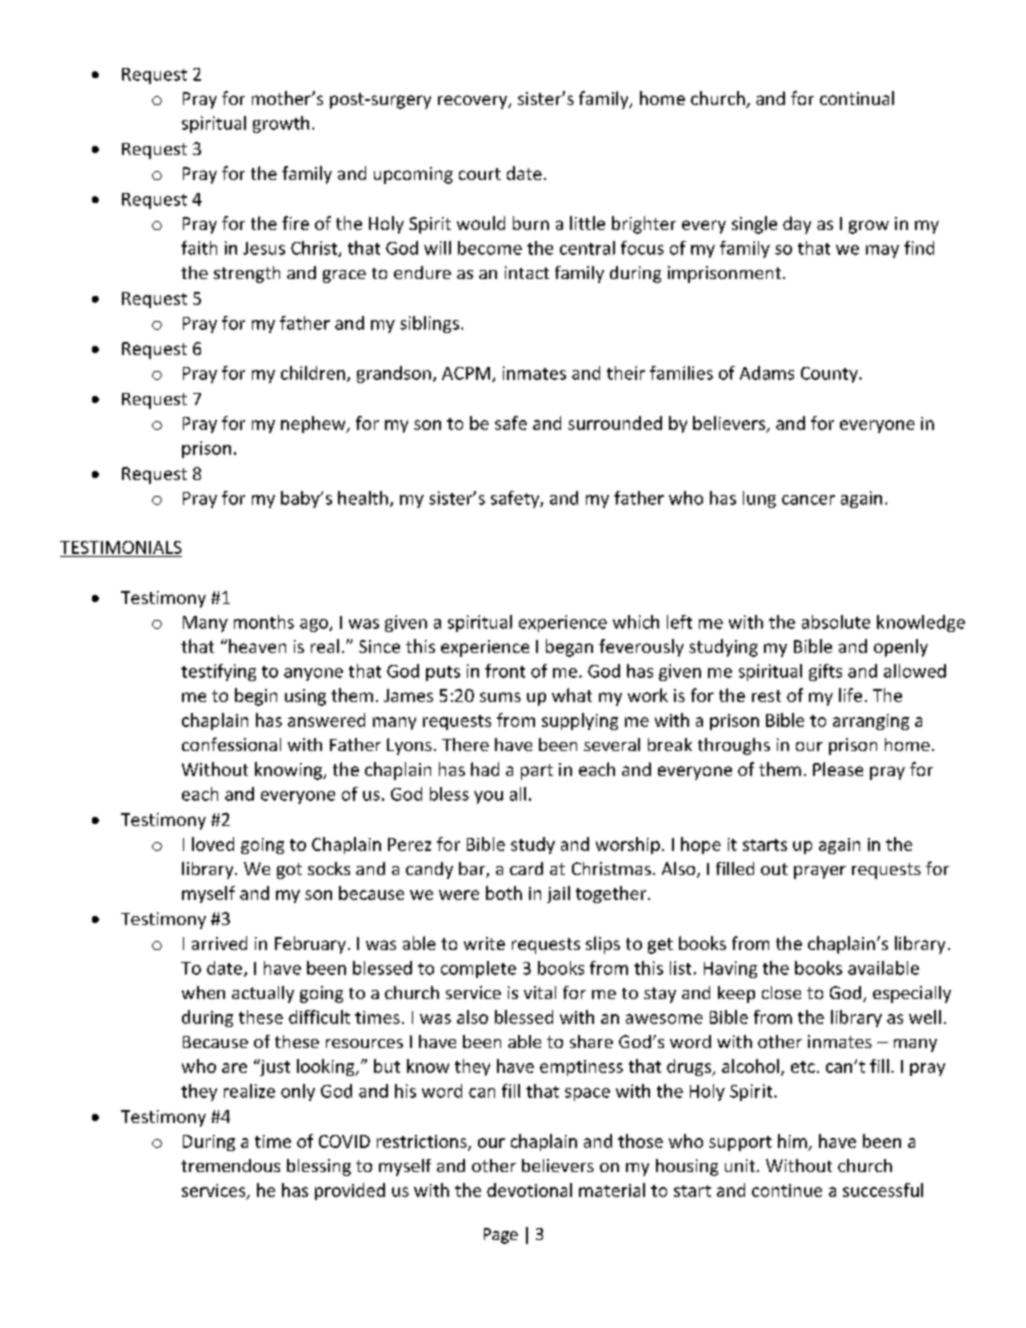 The height and width of the screenshot is (1328, 1026). I want to click on devotional, so click(529, 1190).
